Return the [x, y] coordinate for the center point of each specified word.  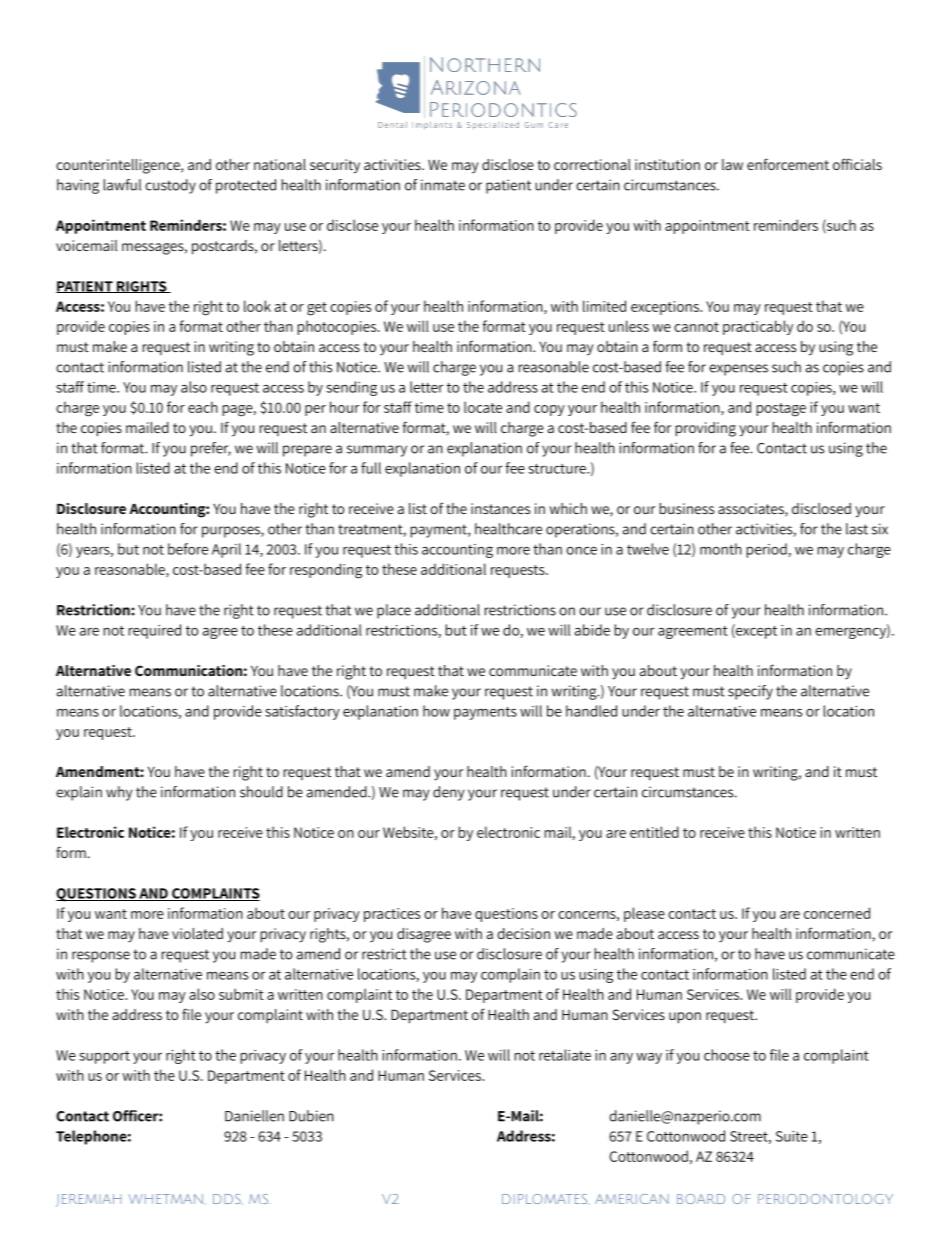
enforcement [788, 164]
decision [523, 933]
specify [750, 692]
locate [483, 407]
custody [170, 186]
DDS [228, 1199]
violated [197, 933]
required [155, 631]
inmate [443, 185]
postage [781, 410]
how [436, 711]
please [644, 914]
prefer [211, 449]
